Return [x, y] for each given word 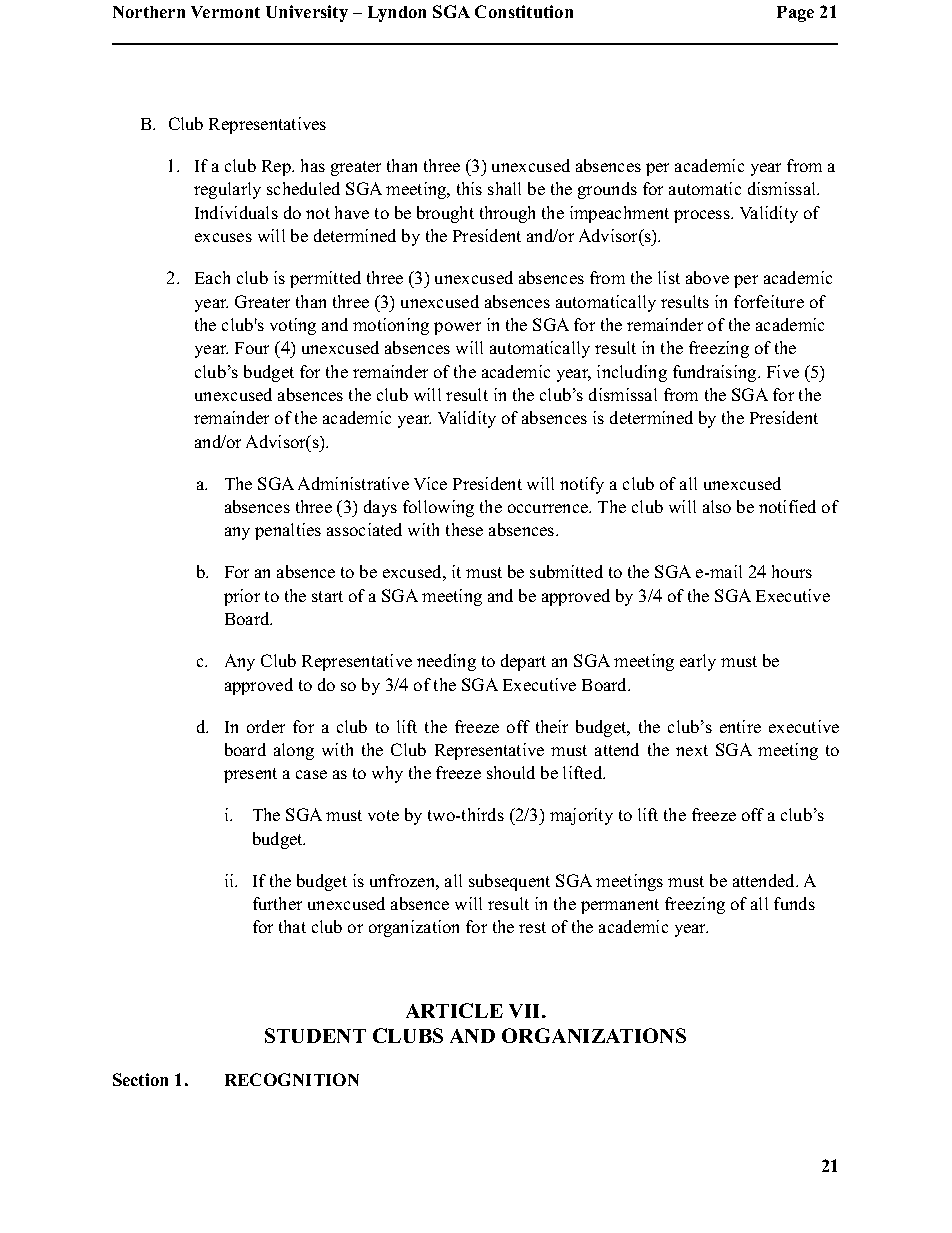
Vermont [225, 12]
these [464, 529]
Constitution [524, 11]
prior [242, 597]
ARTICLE [454, 1010]
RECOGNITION [292, 1079]
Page [795, 14]
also [717, 506]
